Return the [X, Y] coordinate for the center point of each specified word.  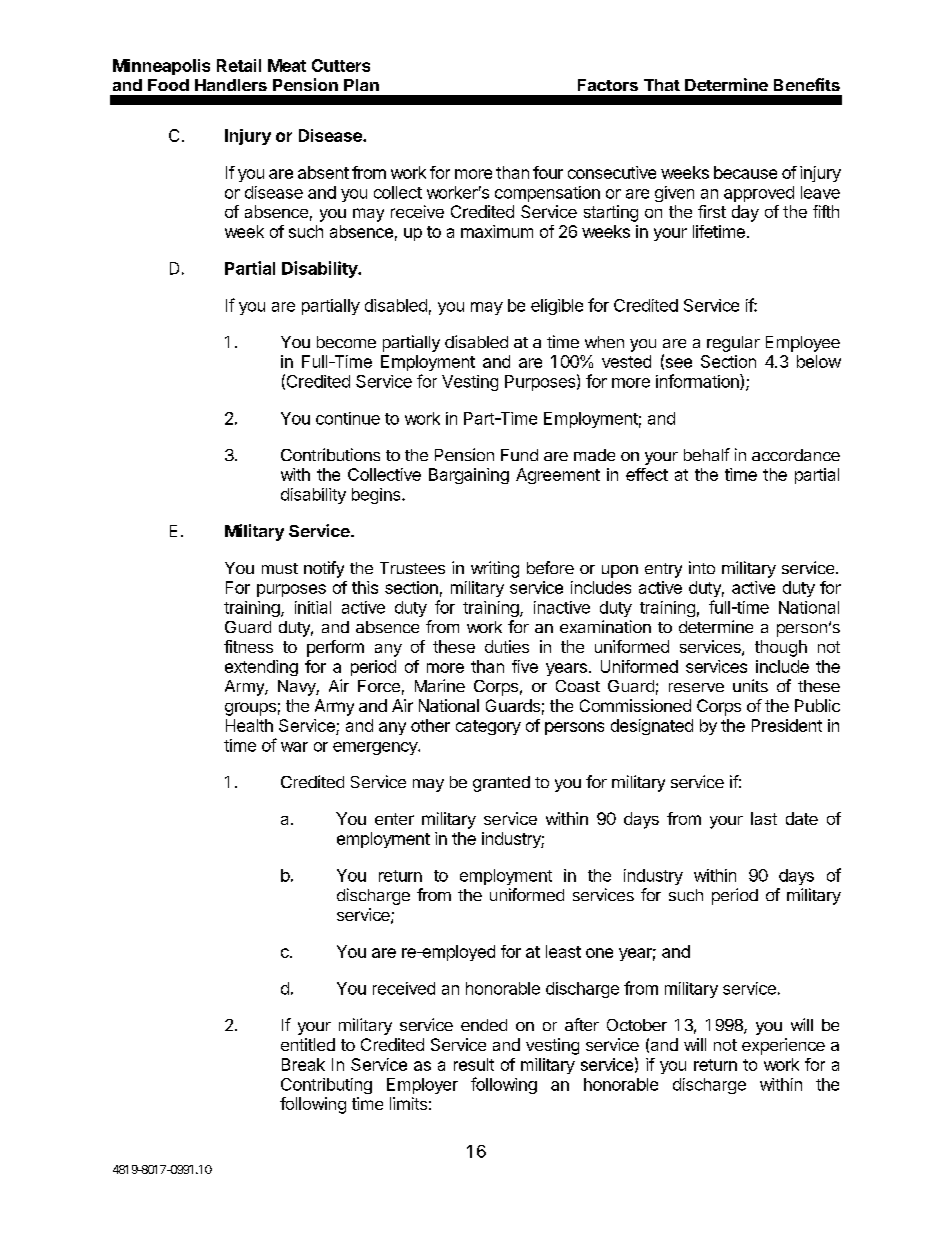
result [474, 1064]
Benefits [807, 84]
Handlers [231, 85]
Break [303, 1064]
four [548, 172]
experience [783, 1046]
